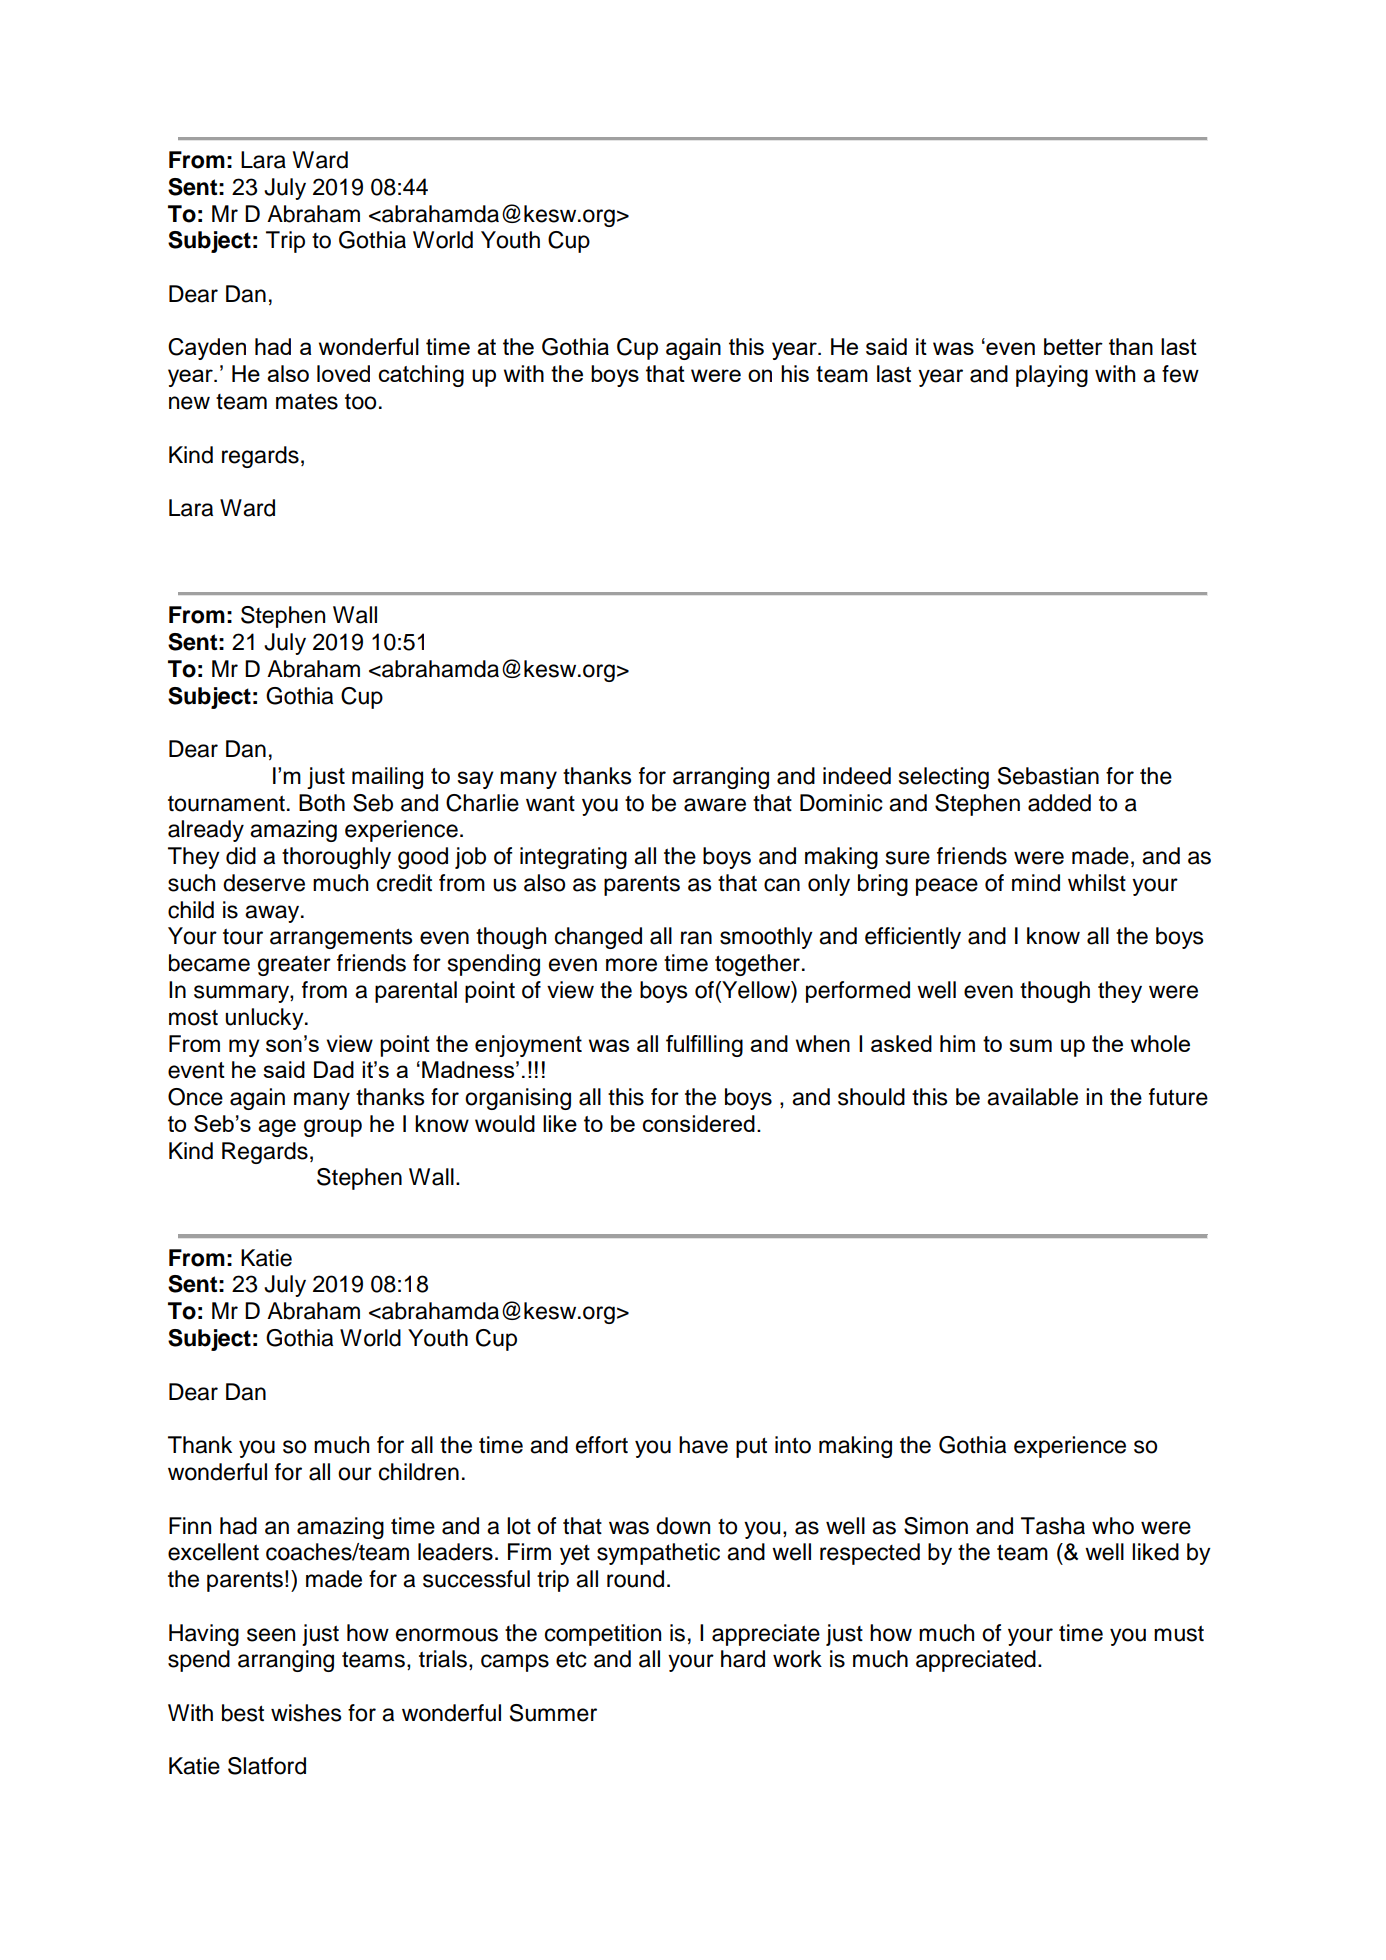 Image resolution: width=1386 pixels, height=1960 pixels. What do you see at coordinates (421, 376) in the document?
I see `catching` at bounding box center [421, 376].
